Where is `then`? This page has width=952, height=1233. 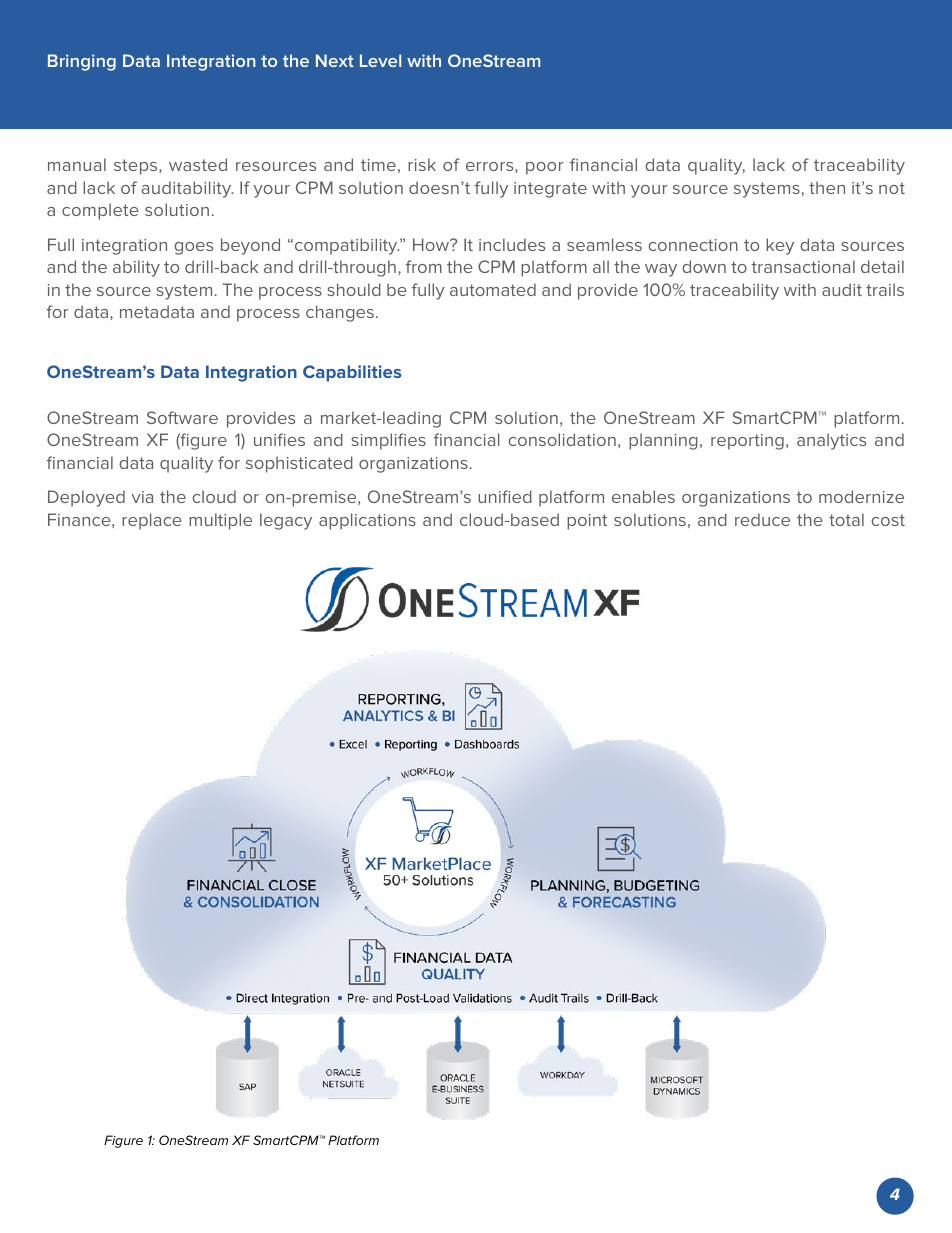
then is located at coordinates (827, 187).
